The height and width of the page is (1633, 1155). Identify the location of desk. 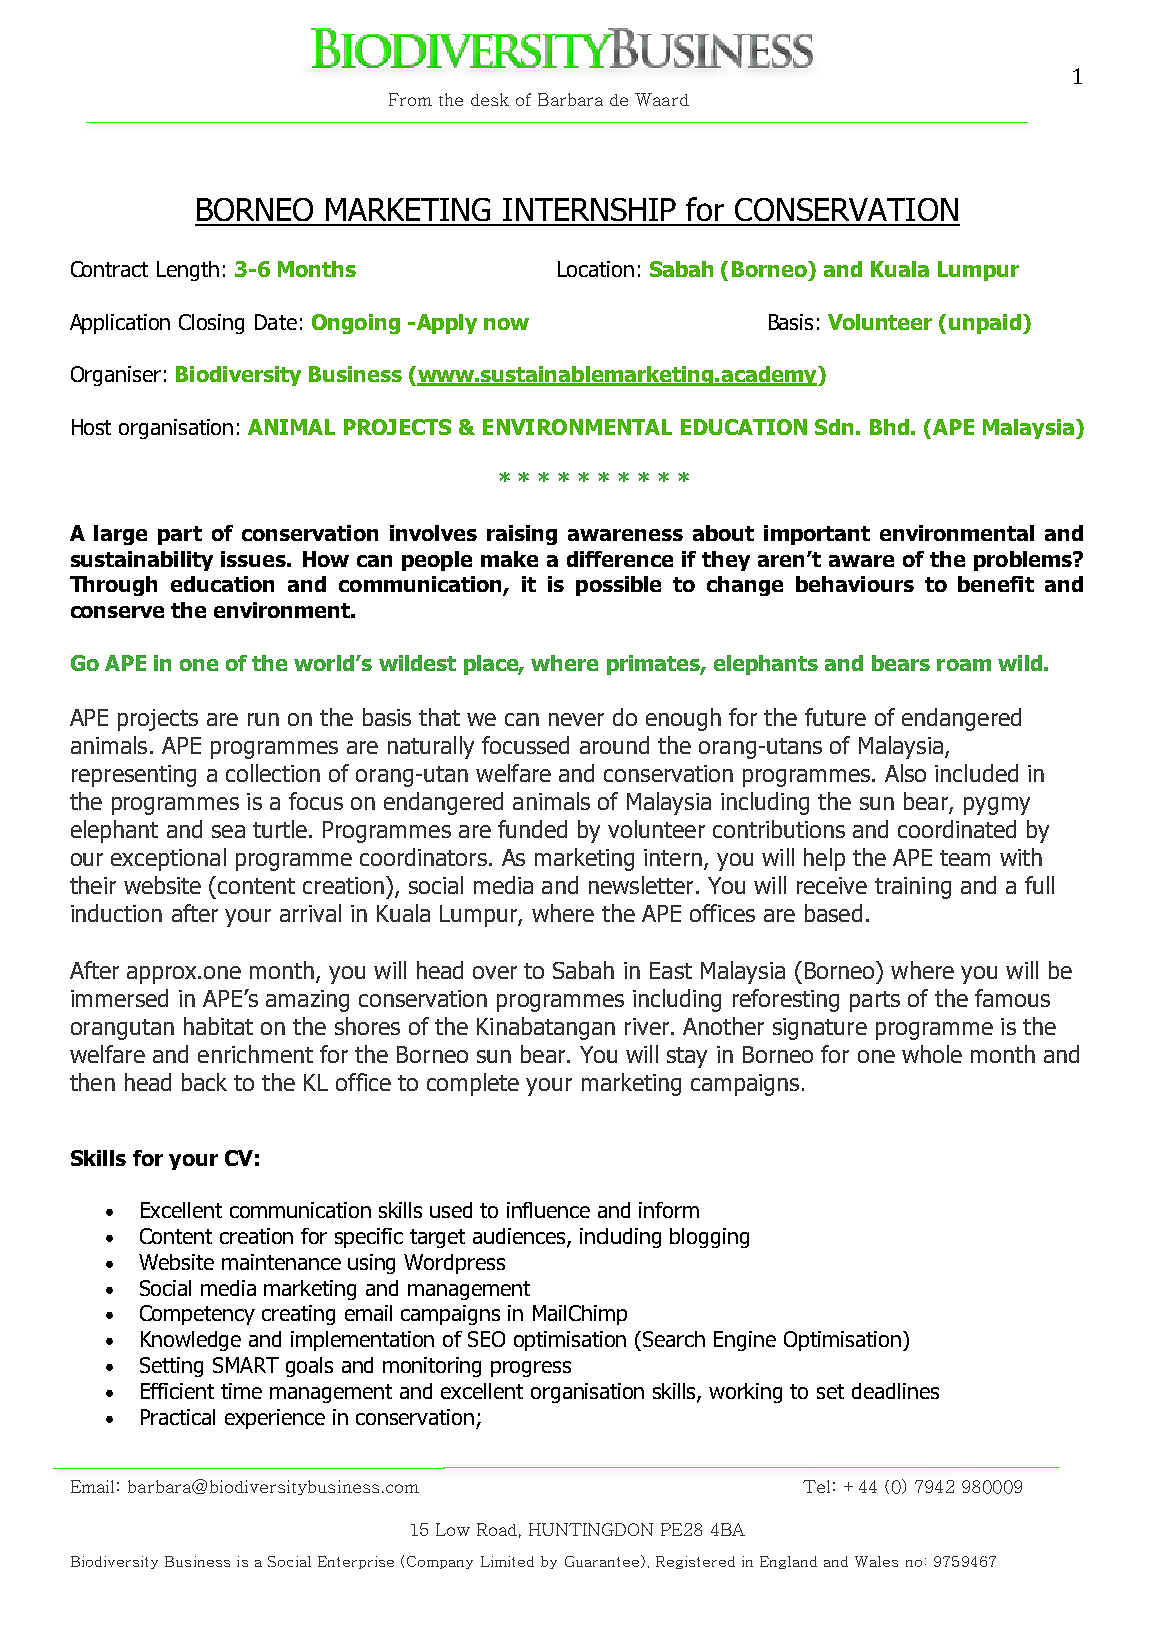
(490, 99).
